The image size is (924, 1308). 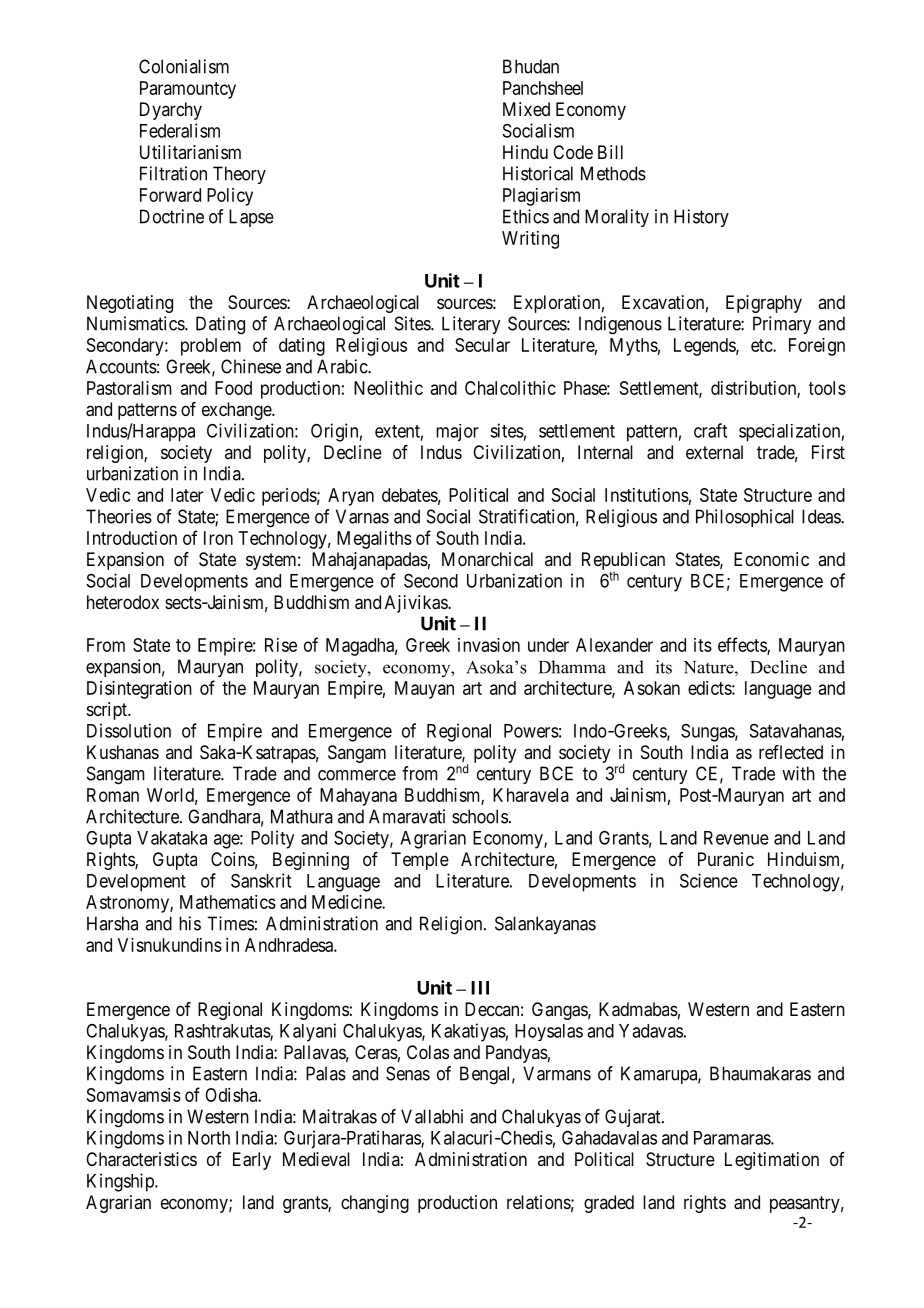 What do you see at coordinates (743, 645) in the image?
I see `effects` at bounding box center [743, 645].
